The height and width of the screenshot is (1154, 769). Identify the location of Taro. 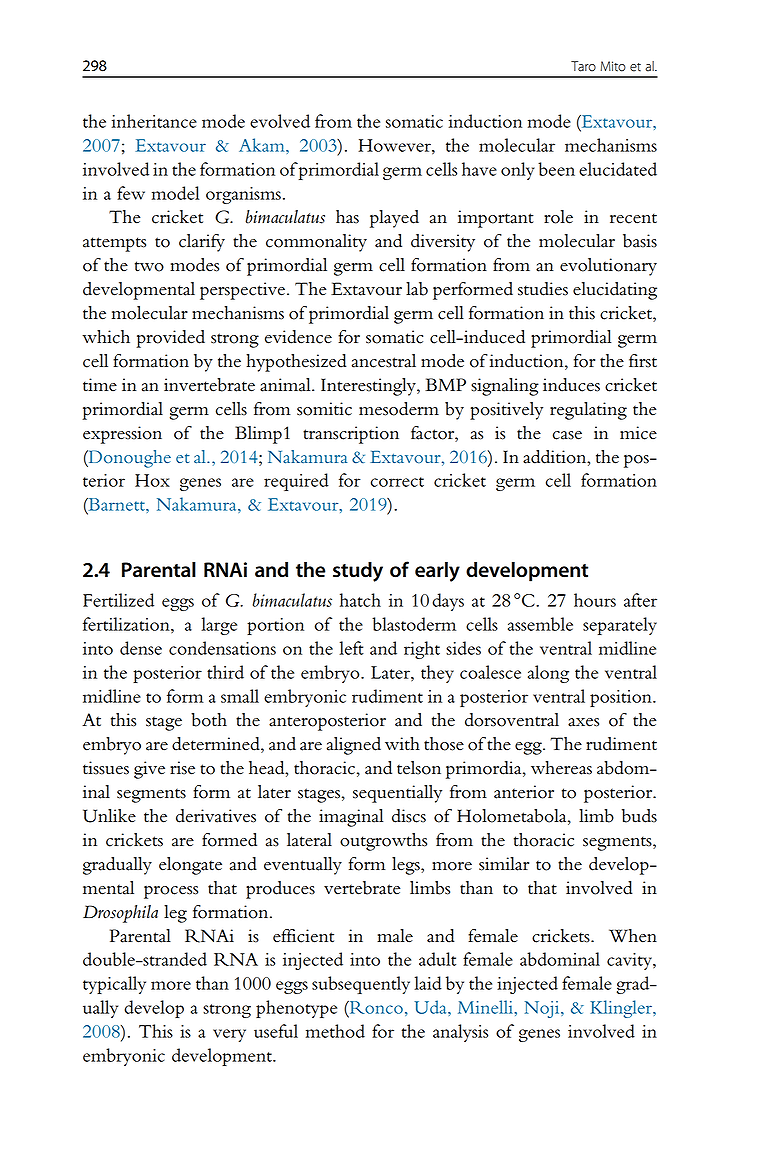
(583, 66).
